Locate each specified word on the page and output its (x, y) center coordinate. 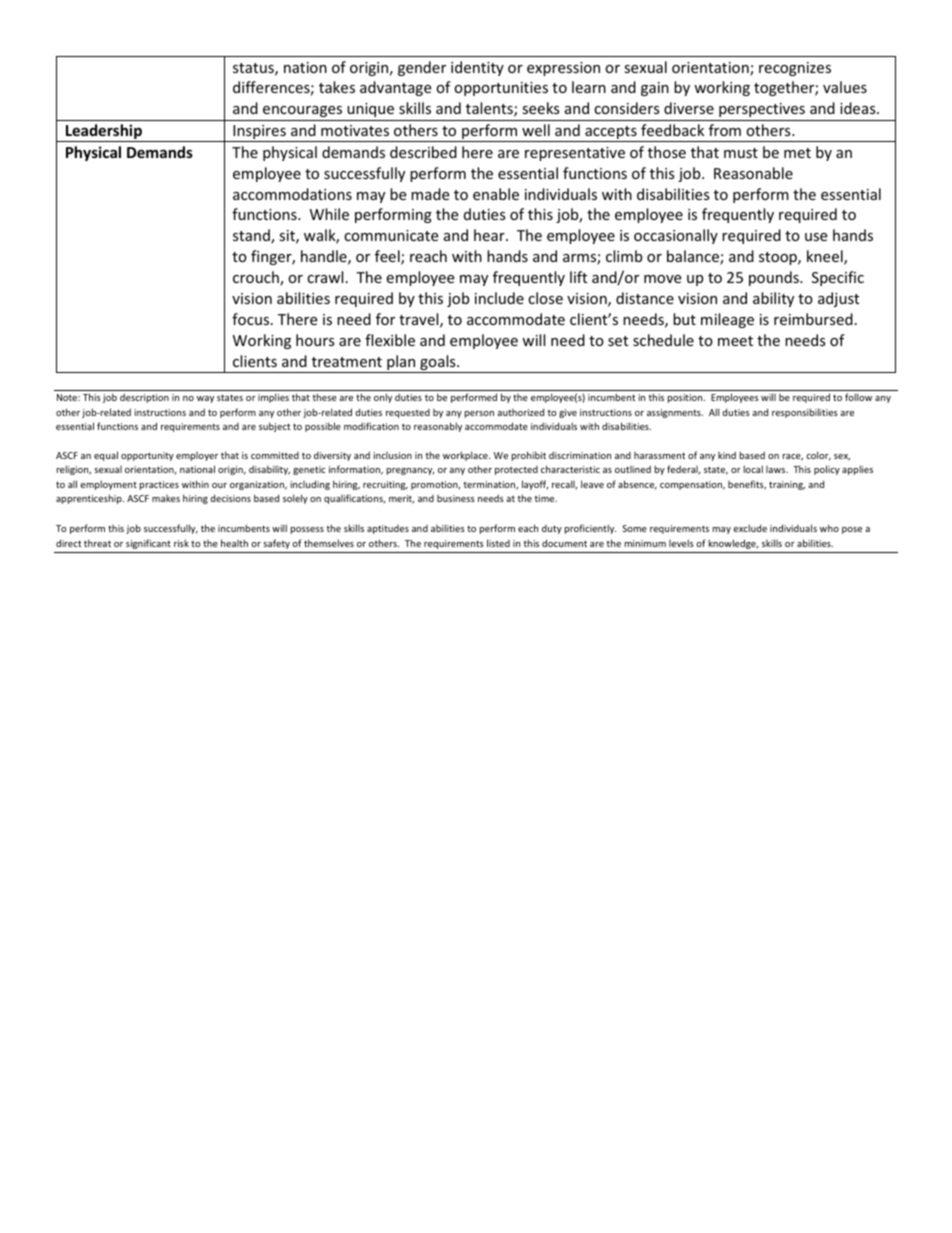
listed (498, 543)
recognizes (795, 69)
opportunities (501, 89)
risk (181, 543)
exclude (750, 528)
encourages (302, 111)
